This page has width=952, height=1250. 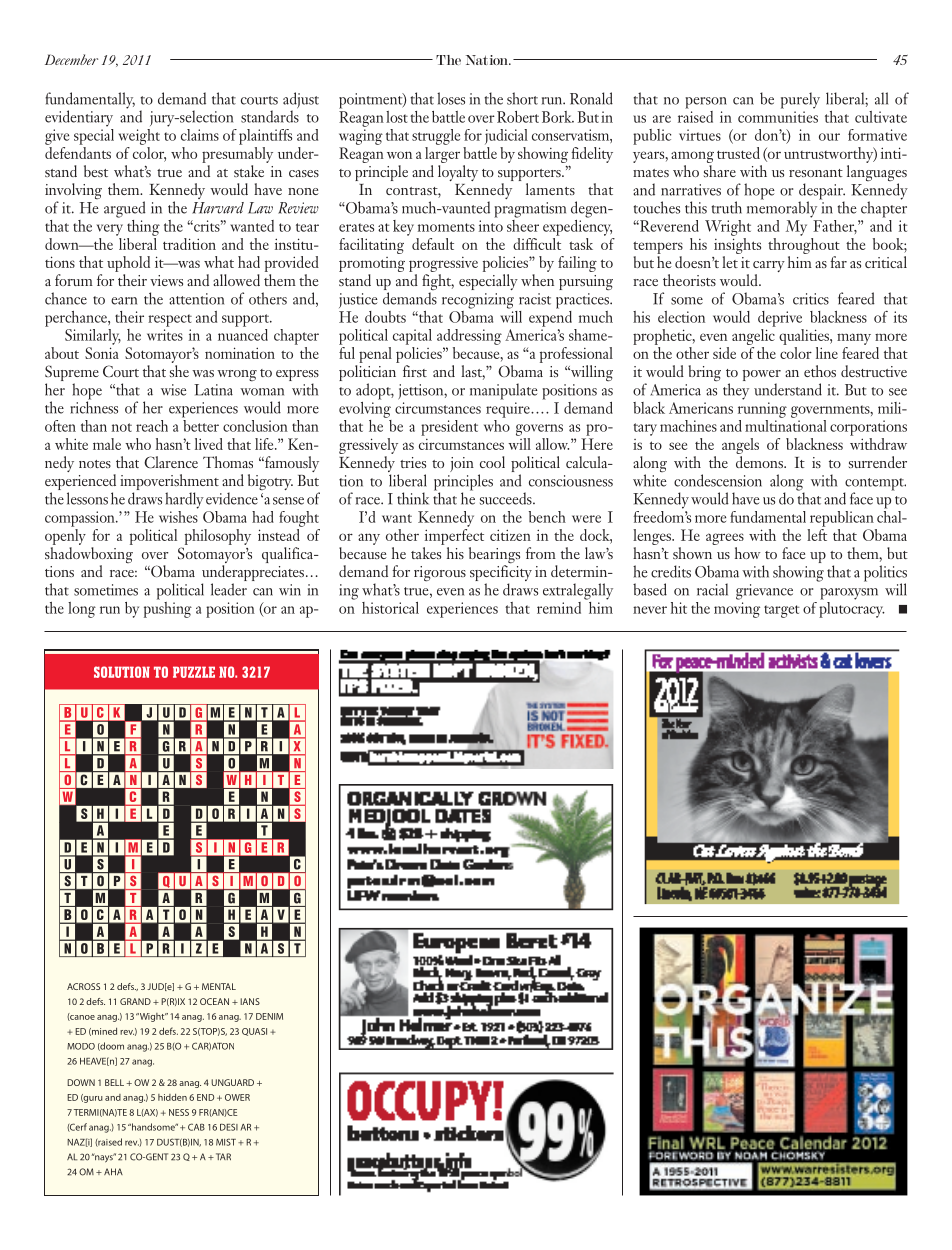 I want to click on ACROSS, so click(x=83, y=986).
